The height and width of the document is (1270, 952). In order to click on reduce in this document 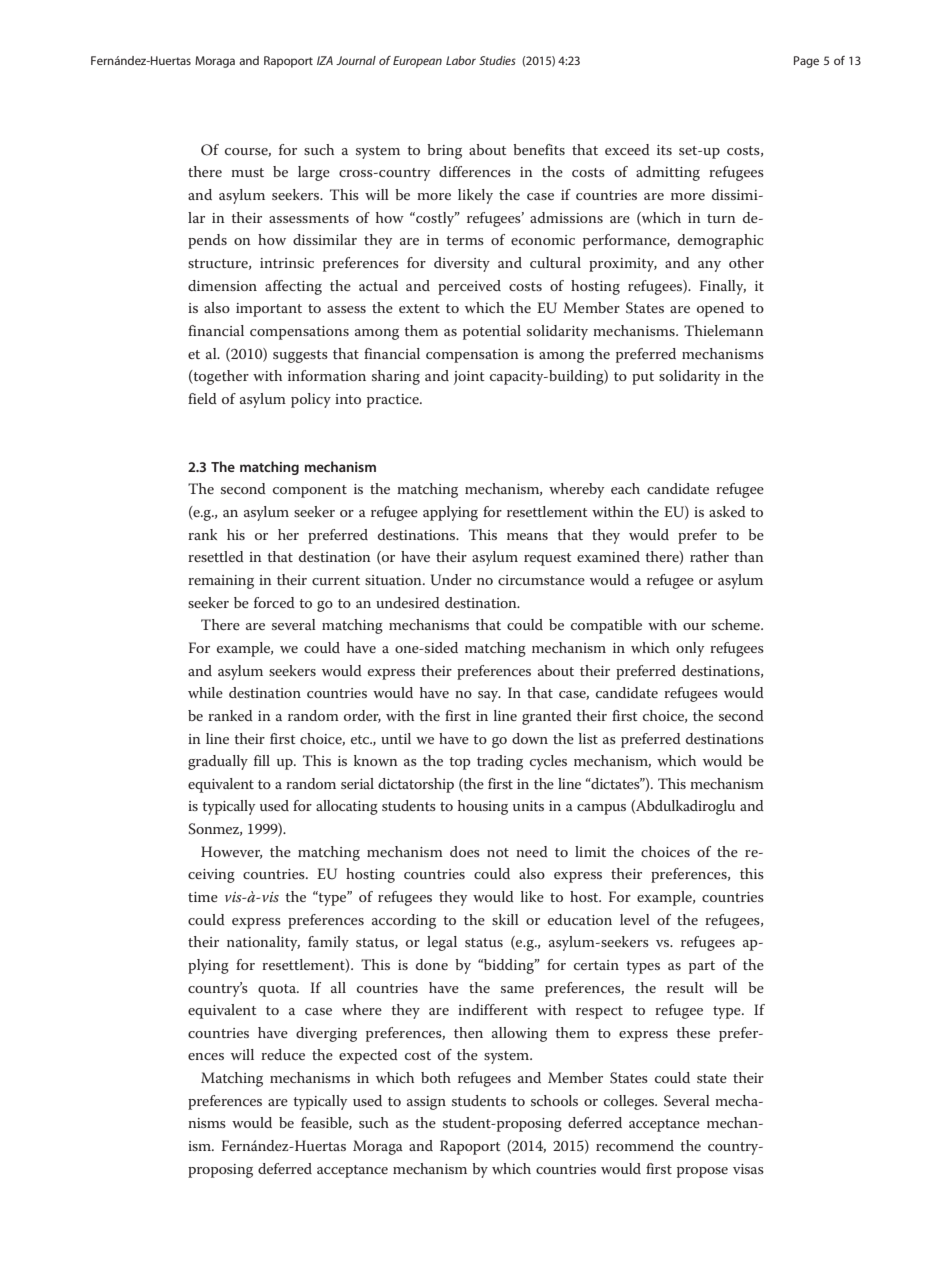, I will do `click(283, 1054)`.
